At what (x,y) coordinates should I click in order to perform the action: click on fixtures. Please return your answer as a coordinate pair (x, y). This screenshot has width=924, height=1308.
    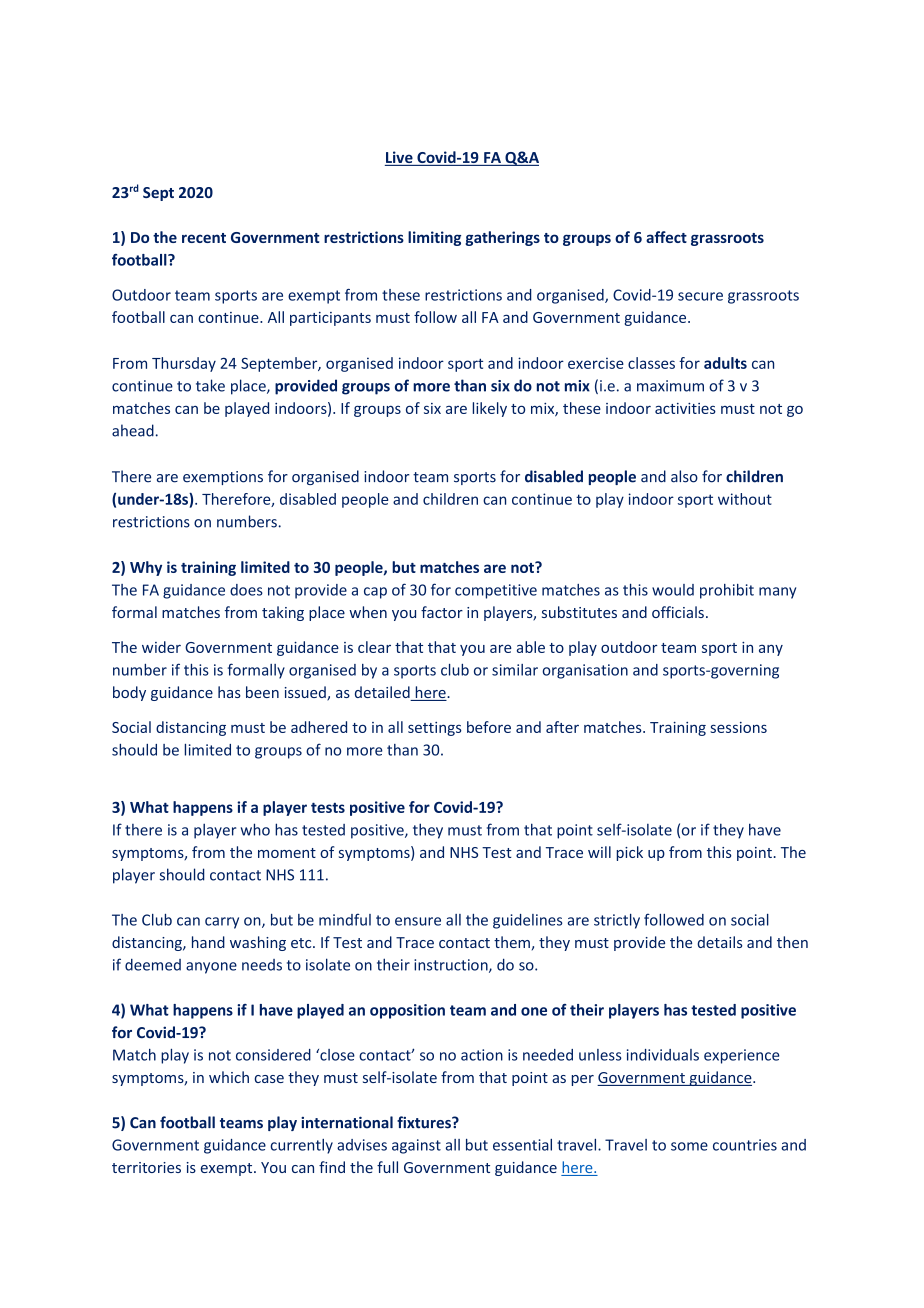
    Looking at the image, I should click on (425, 1122).
